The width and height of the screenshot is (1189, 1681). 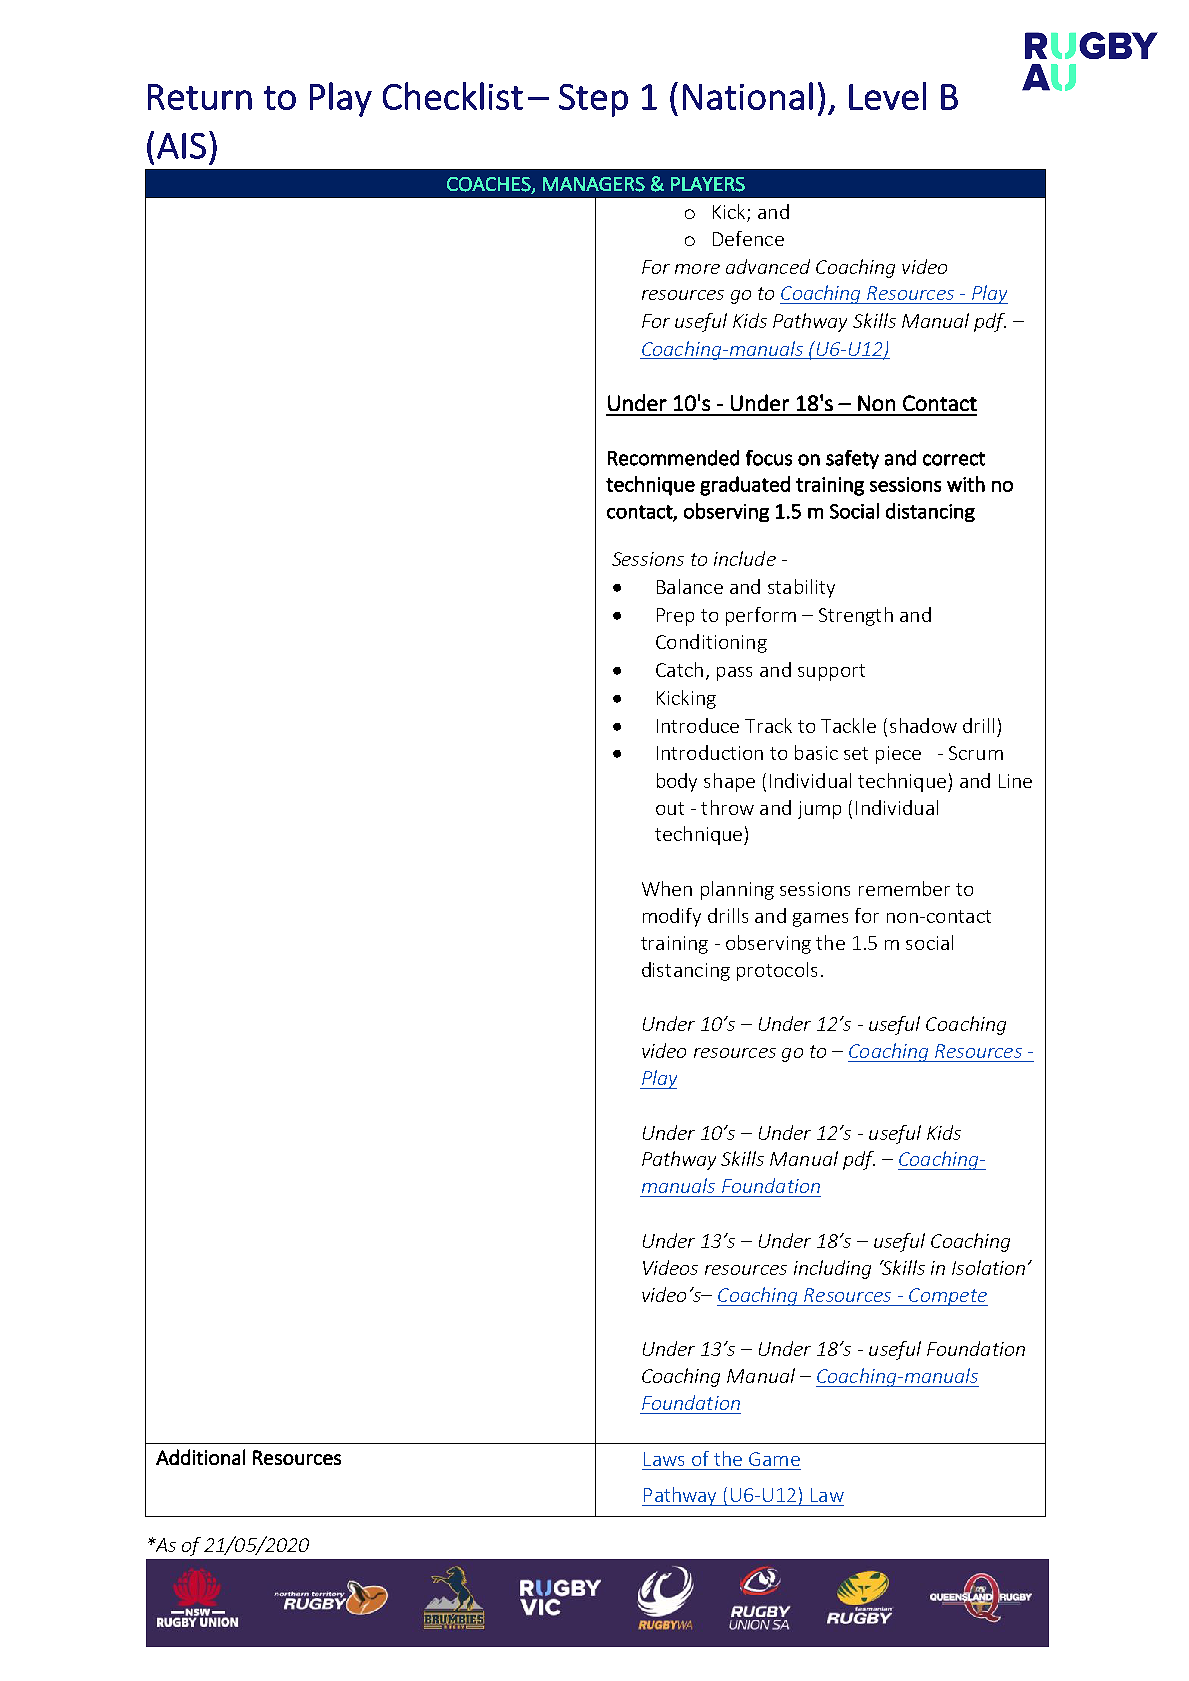 I want to click on including, so click(x=832, y=1269).
